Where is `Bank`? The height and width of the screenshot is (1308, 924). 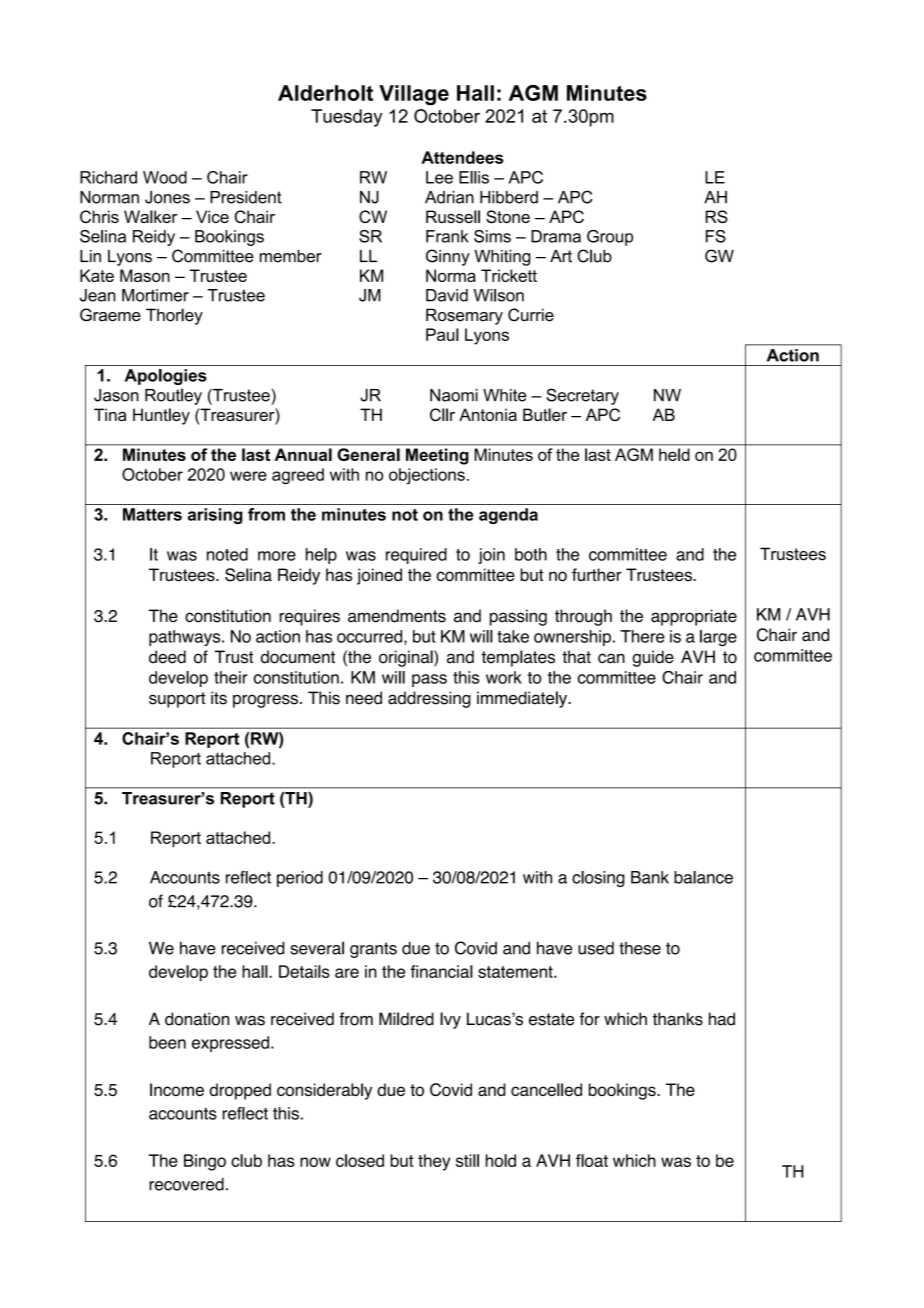
Bank is located at coordinates (650, 877).
